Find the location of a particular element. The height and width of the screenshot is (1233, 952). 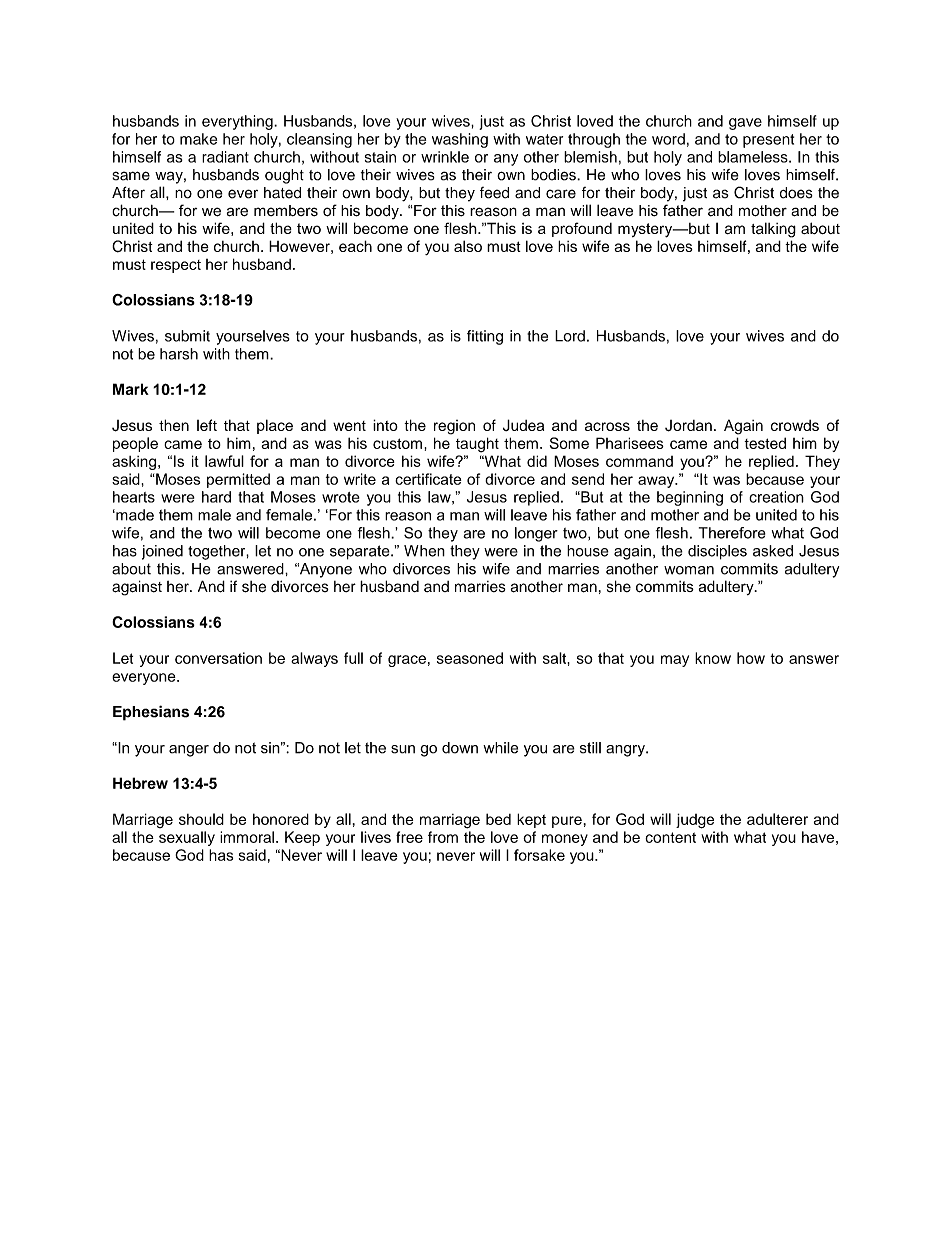

judge is located at coordinates (695, 821).
